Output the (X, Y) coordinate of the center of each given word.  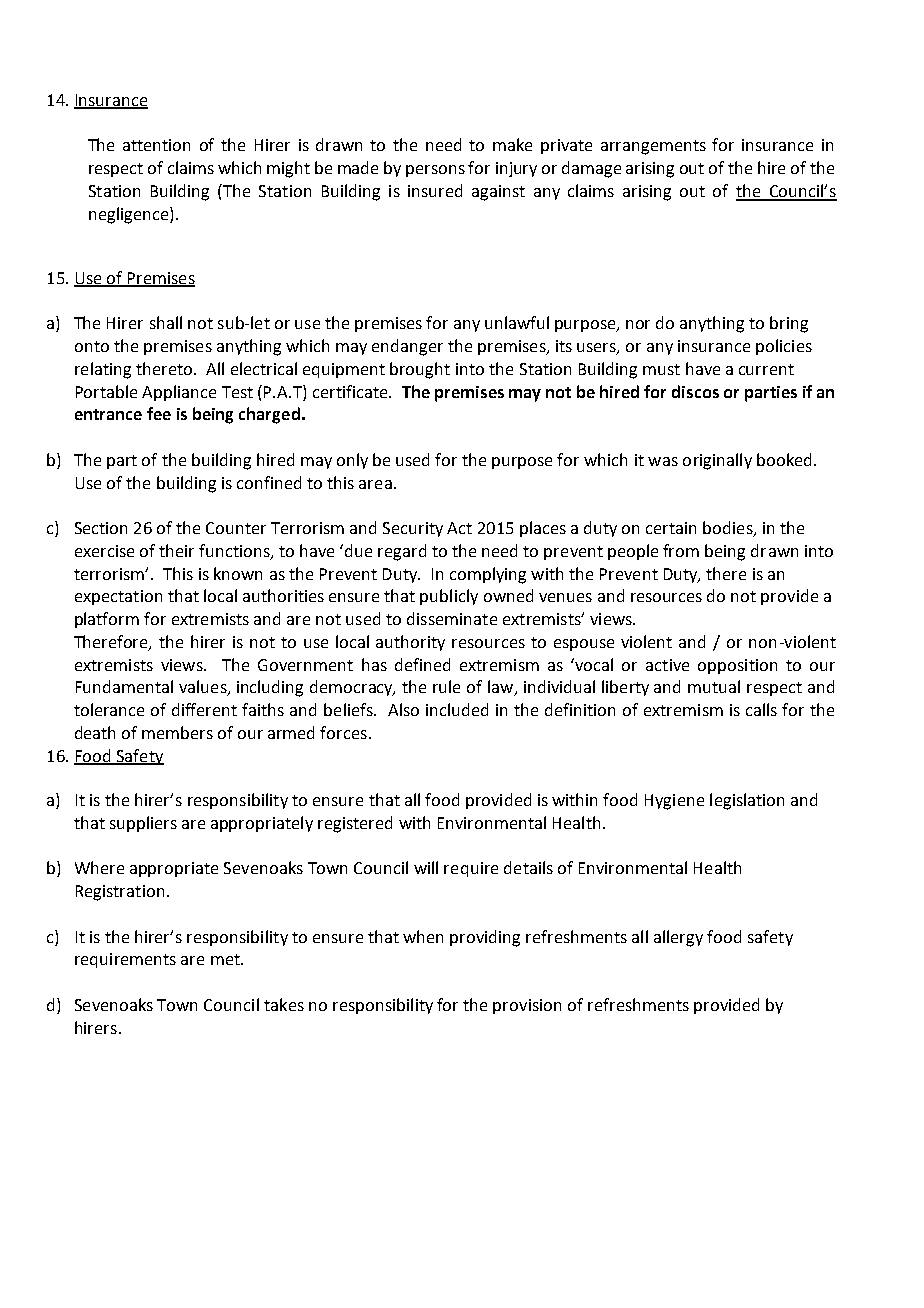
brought (420, 370)
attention (156, 145)
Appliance (179, 393)
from (681, 550)
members (177, 732)
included (457, 709)
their (176, 550)
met (226, 959)
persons (435, 171)
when (423, 936)
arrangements (653, 147)
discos (695, 391)
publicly (449, 597)
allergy (678, 938)
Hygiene (674, 802)
